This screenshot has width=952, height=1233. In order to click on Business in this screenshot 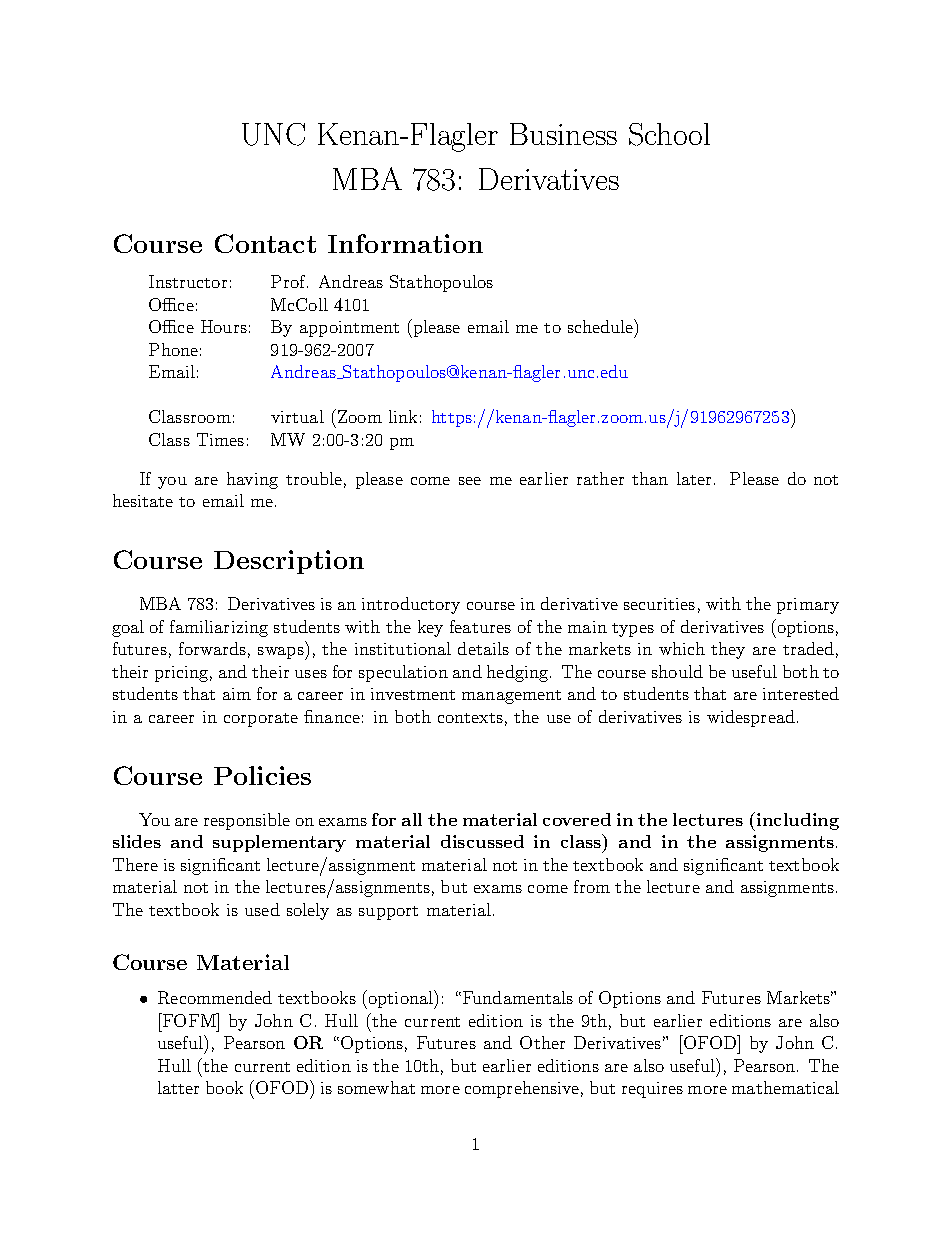, I will do `click(563, 134)`.
